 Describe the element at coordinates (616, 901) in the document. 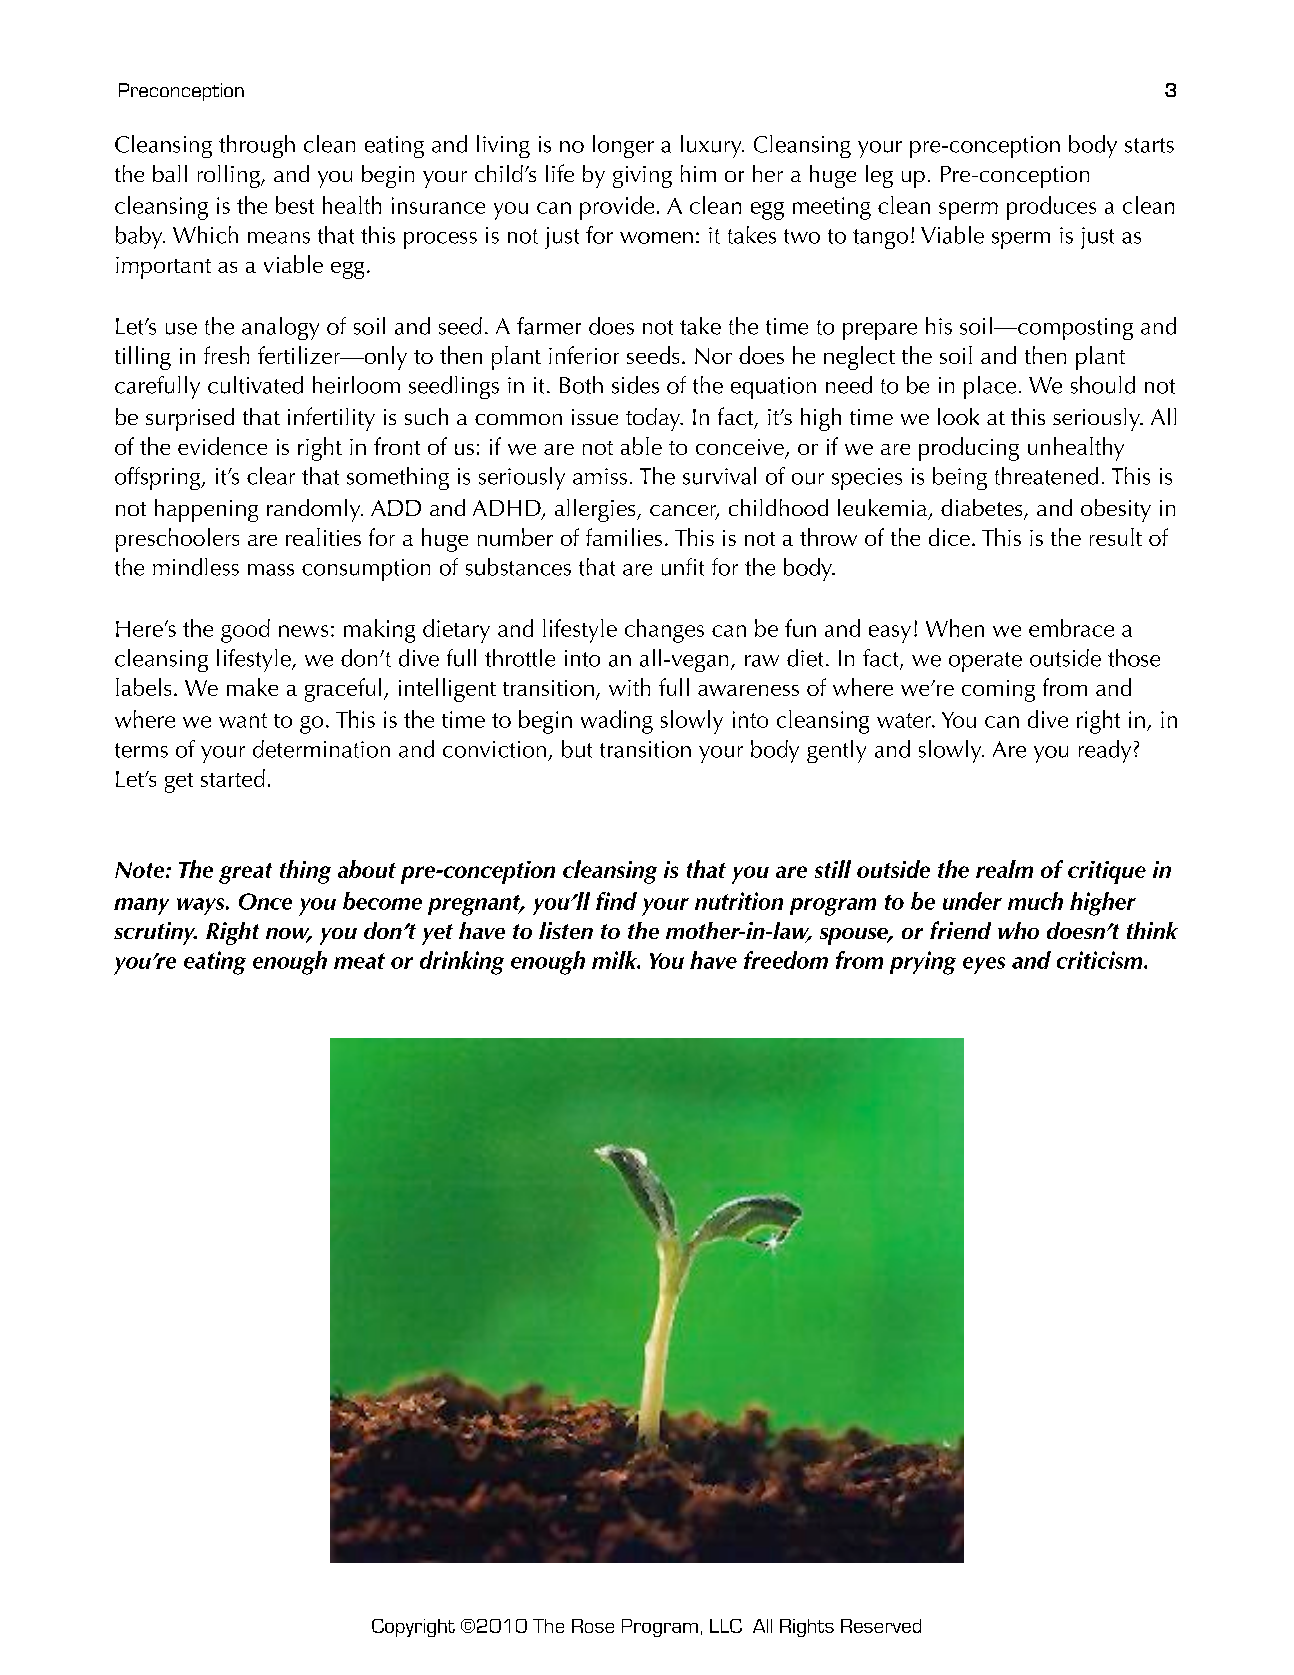

I see `find` at that location.
